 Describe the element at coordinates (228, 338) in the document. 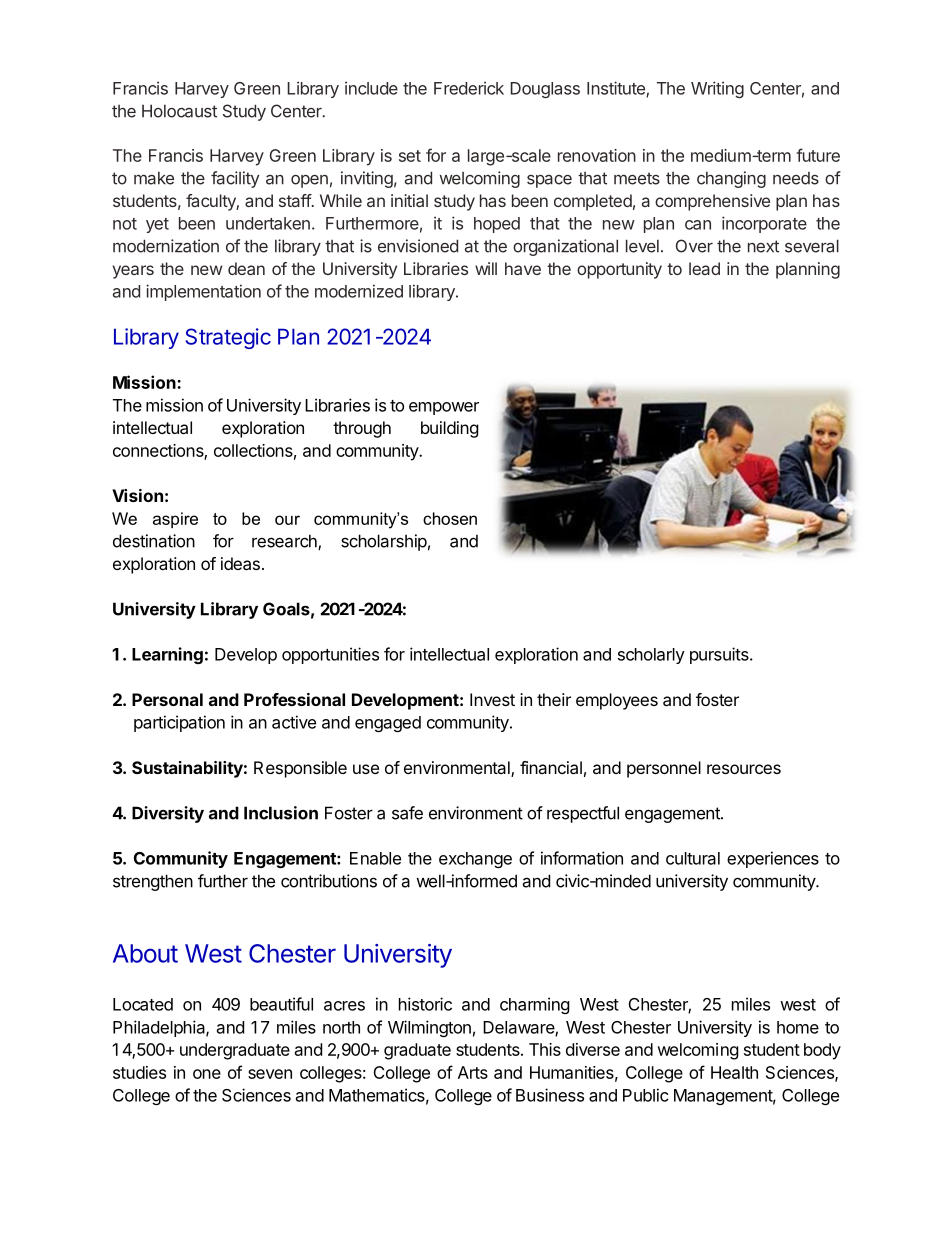

I see `Strategic` at that location.
